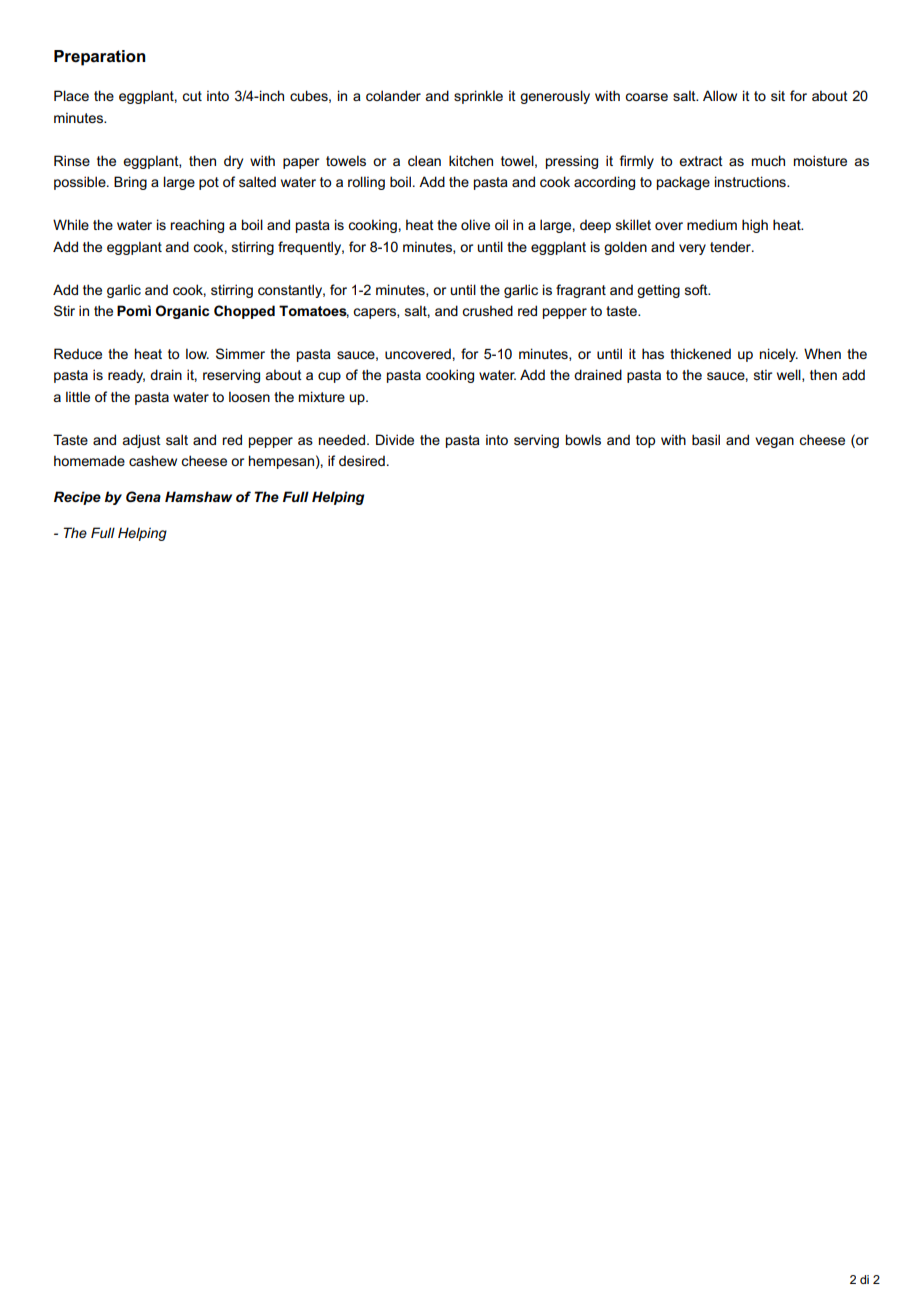  What do you see at coordinates (130, 183) in the image?
I see `Bring` at bounding box center [130, 183].
